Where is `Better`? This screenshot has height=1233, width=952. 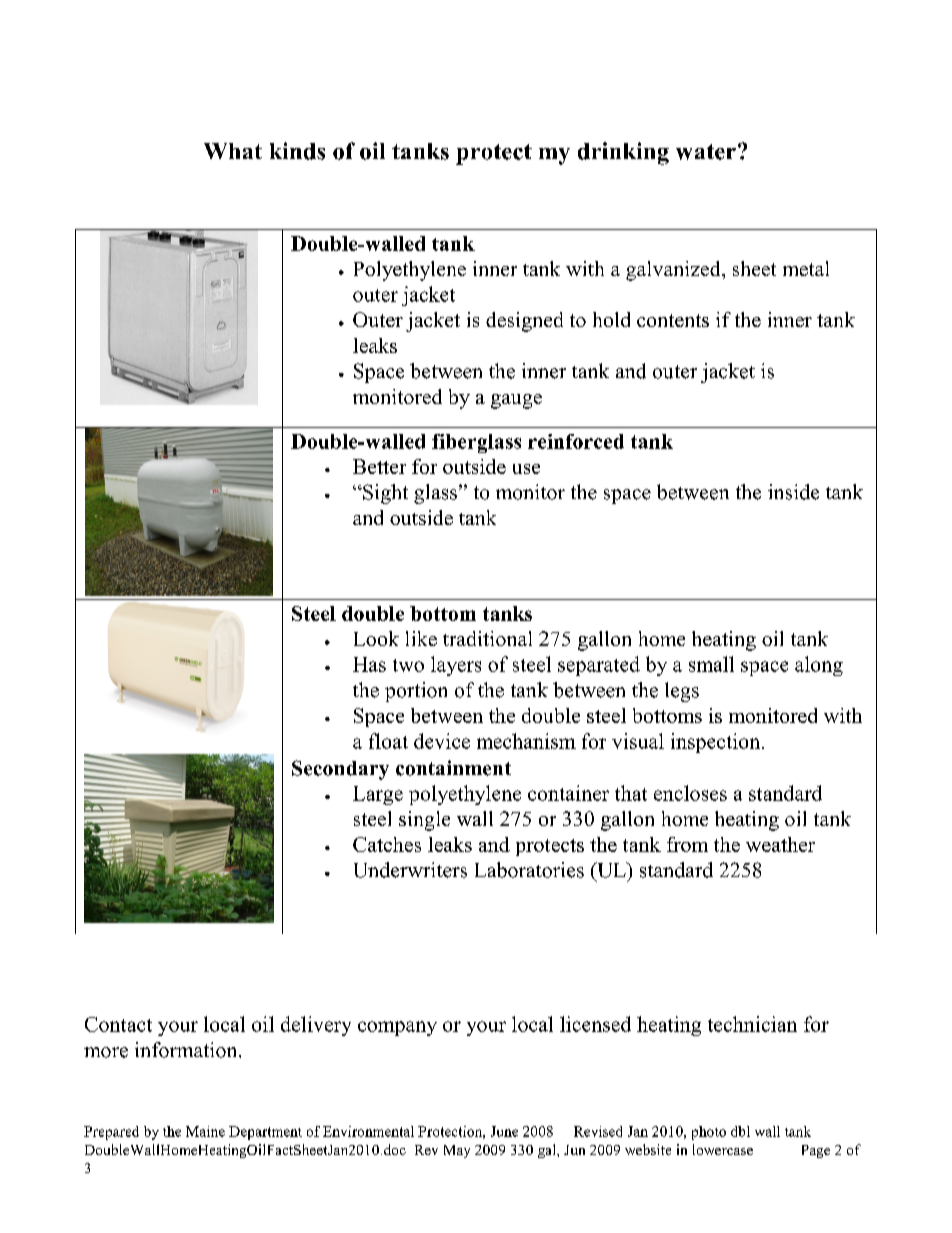
Better is located at coordinates (379, 466).
